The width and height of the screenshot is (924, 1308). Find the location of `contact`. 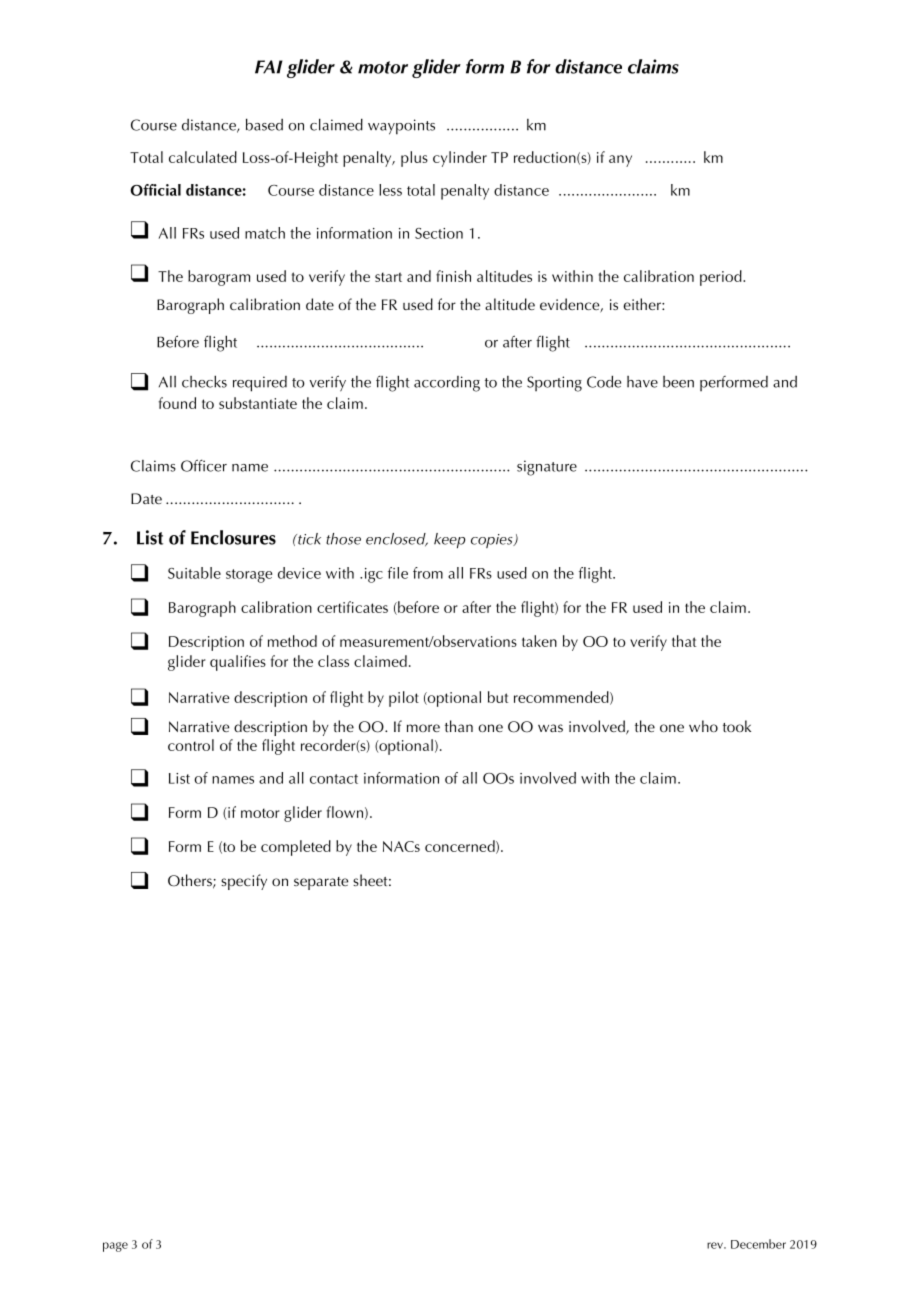

contact is located at coordinates (334, 779).
